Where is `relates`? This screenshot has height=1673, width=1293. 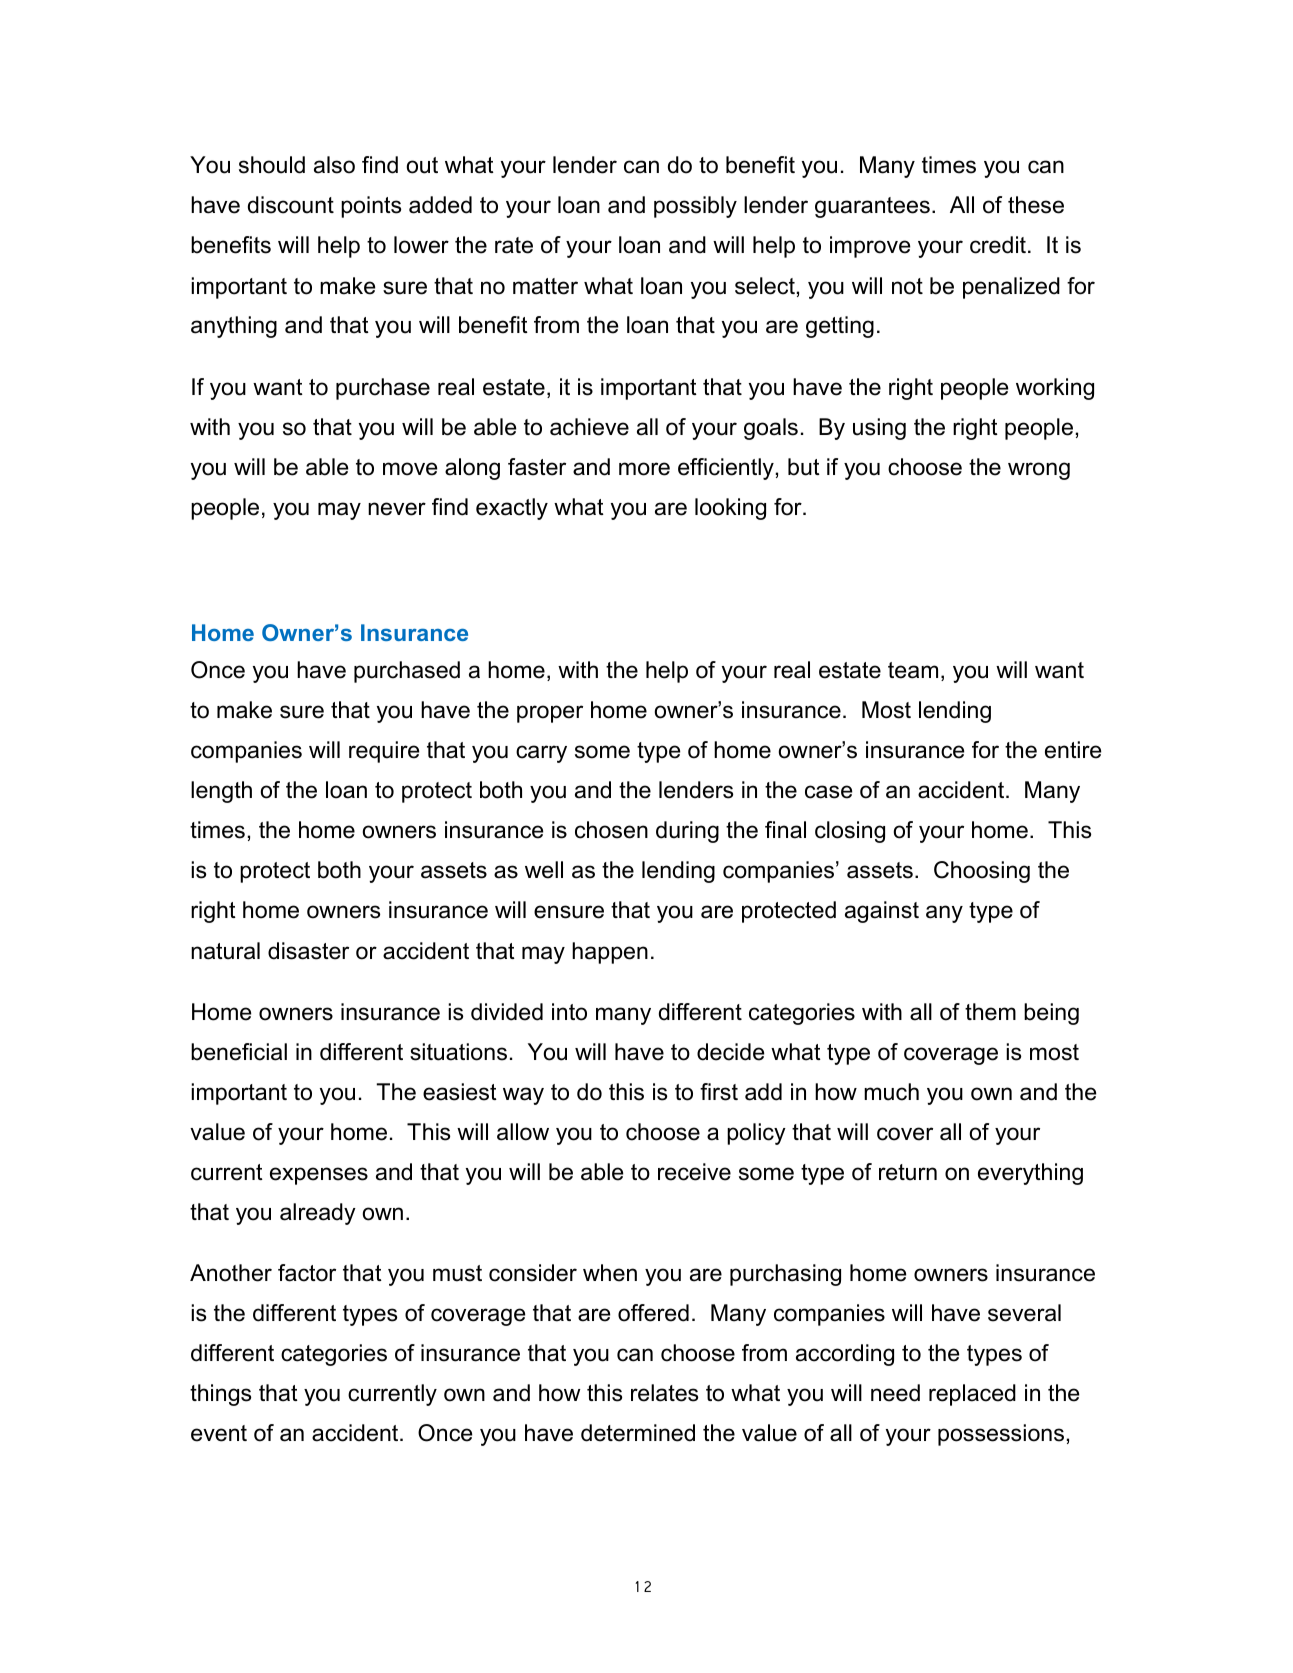 relates is located at coordinates (664, 1393).
